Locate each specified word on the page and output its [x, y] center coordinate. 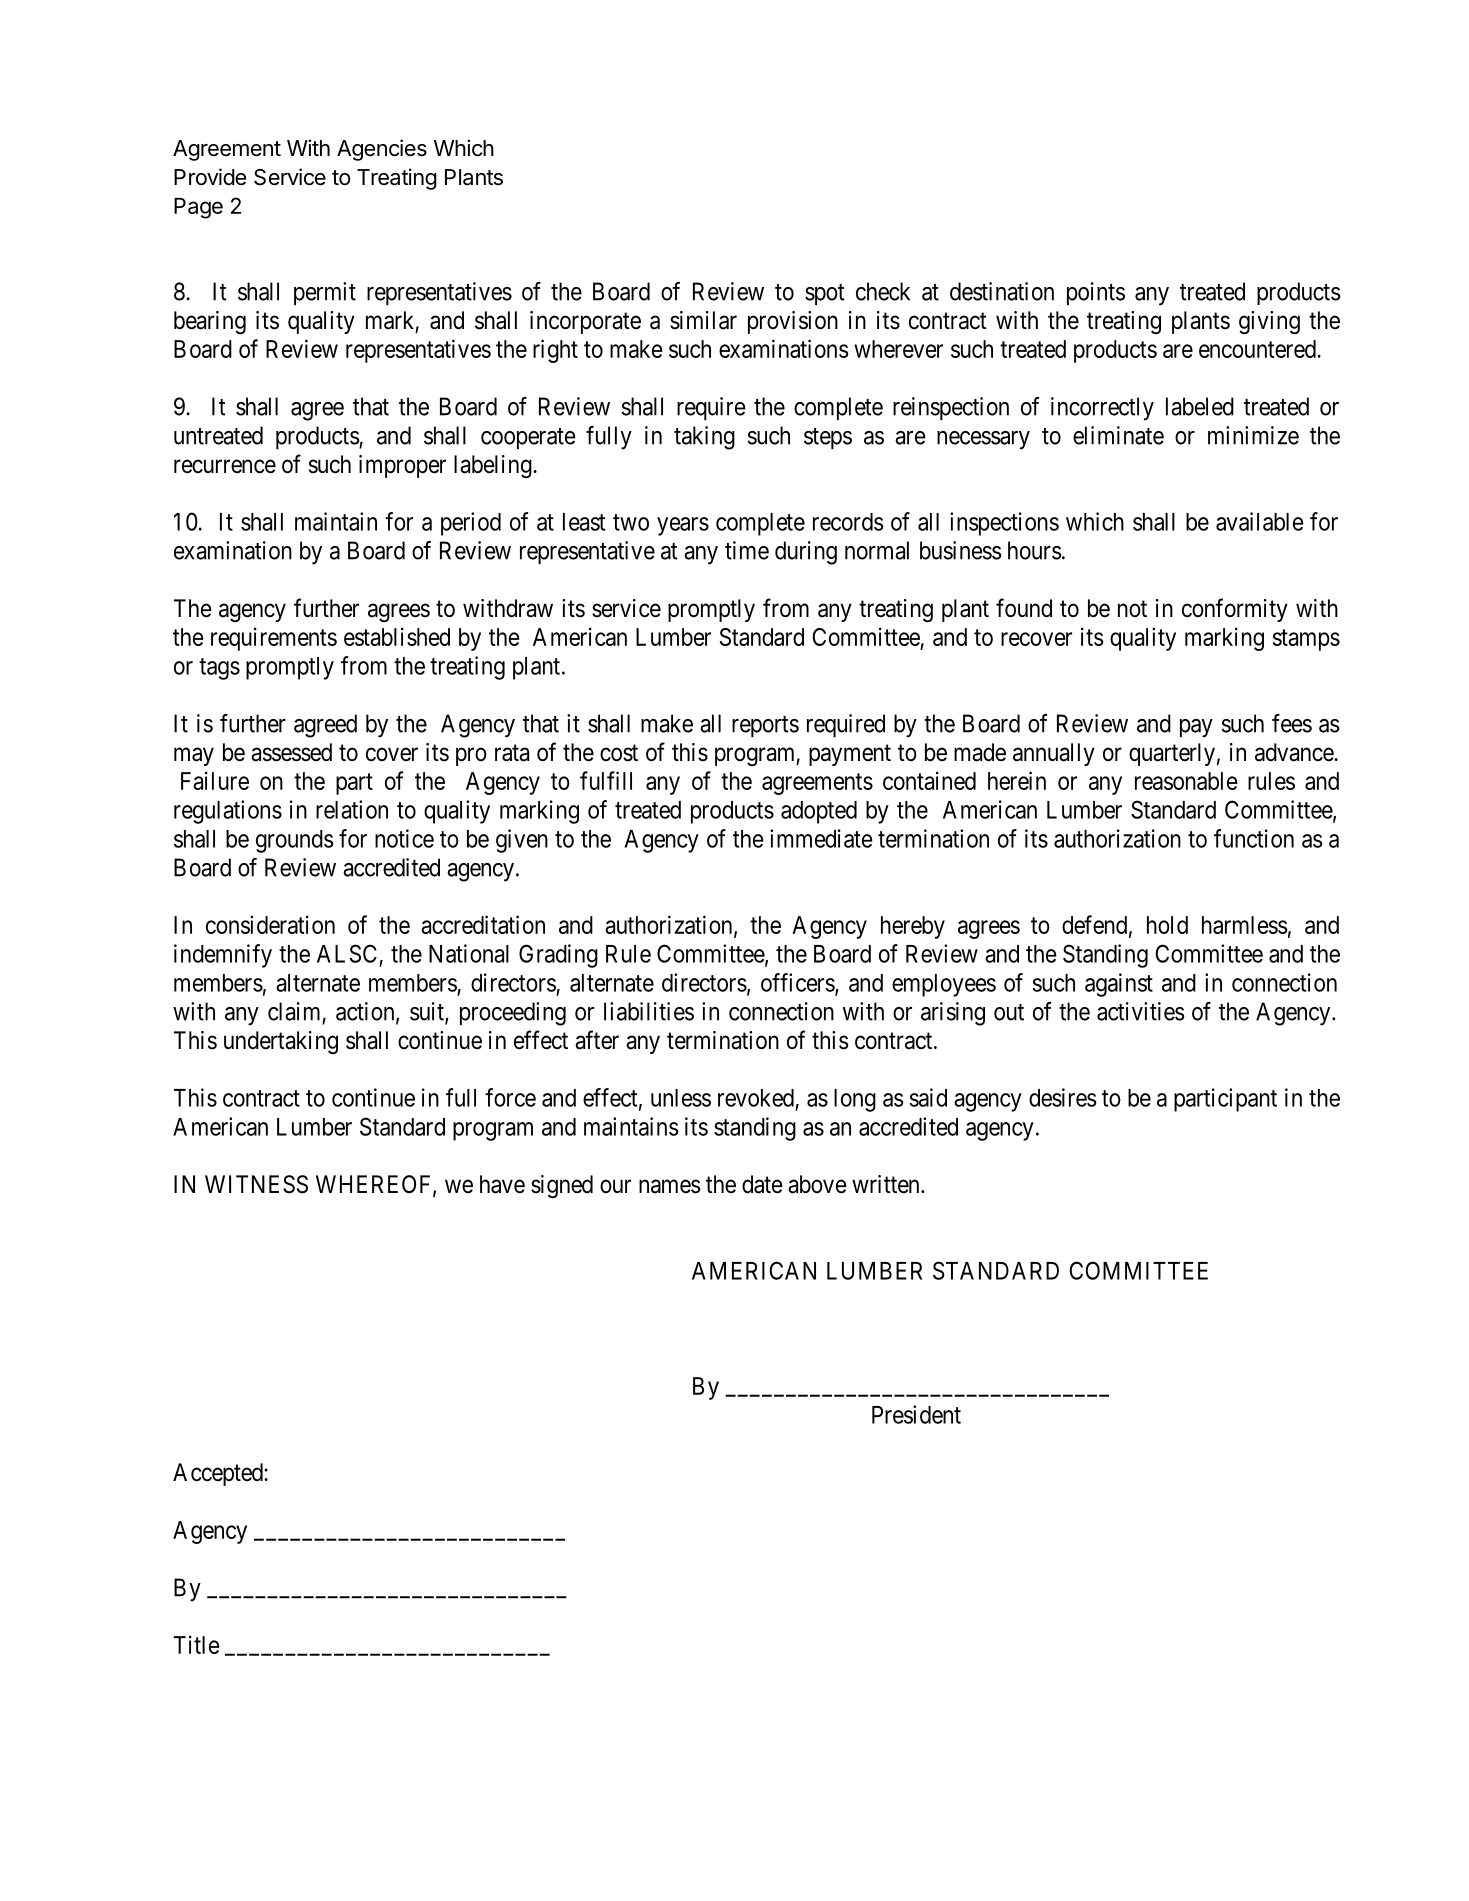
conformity [1235, 610]
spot [825, 294]
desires [1063, 1097]
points [1096, 293]
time [747, 550]
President [916, 1414]
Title [196, 1644]
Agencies [382, 150]
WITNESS [256, 1184]
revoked [756, 1098]
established [397, 636]
